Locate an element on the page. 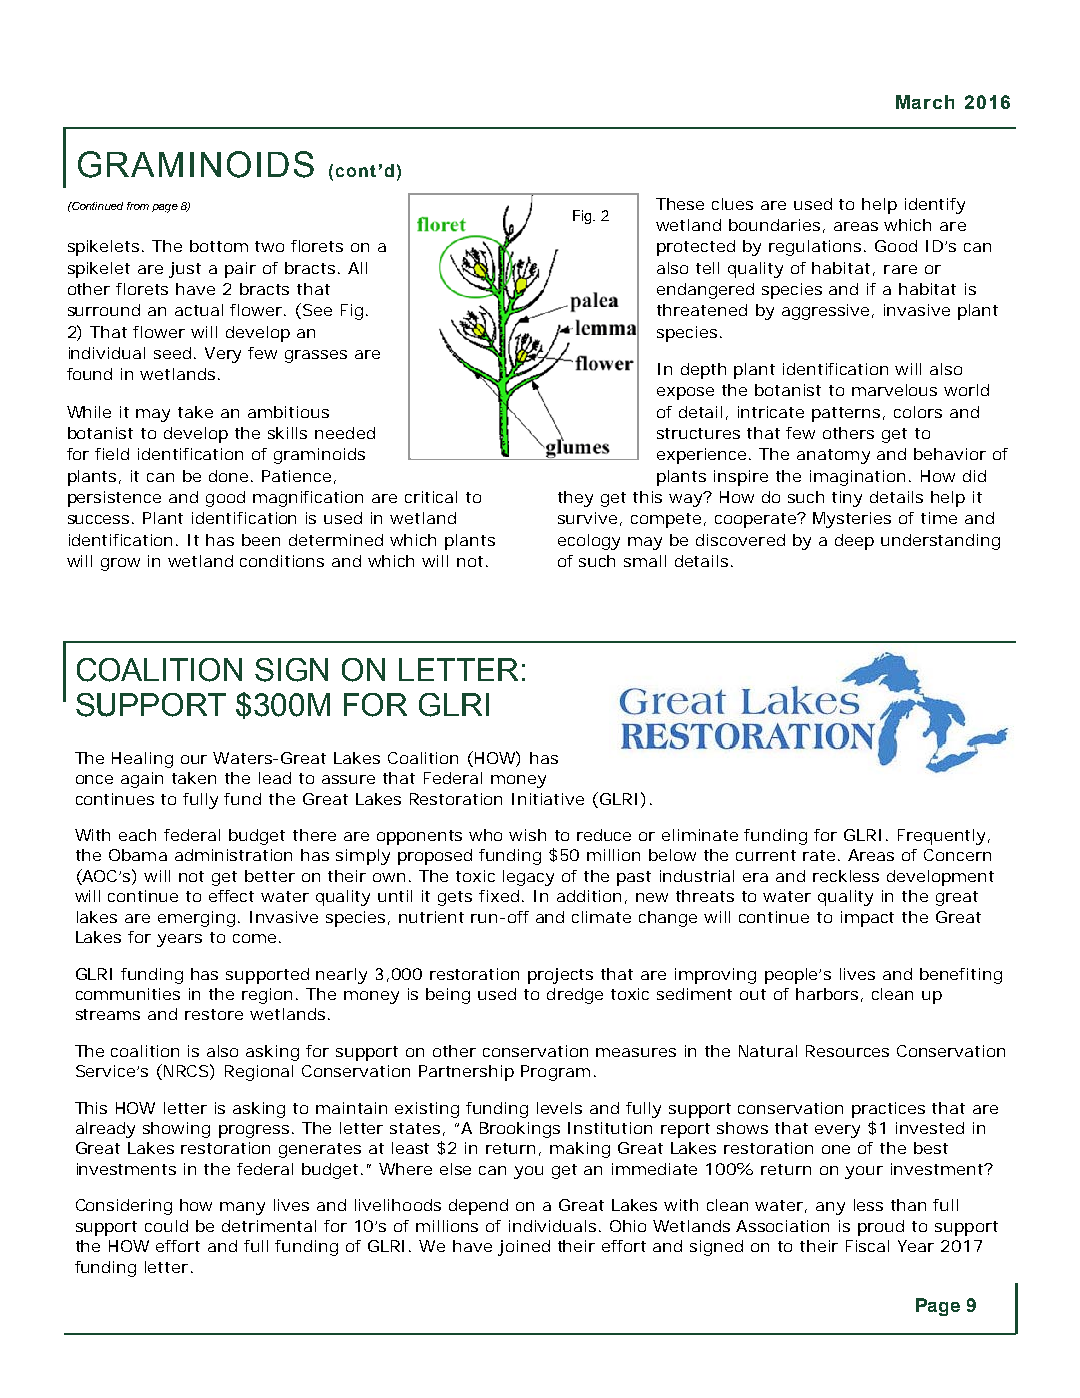  joined is located at coordinates (524, 1248).
